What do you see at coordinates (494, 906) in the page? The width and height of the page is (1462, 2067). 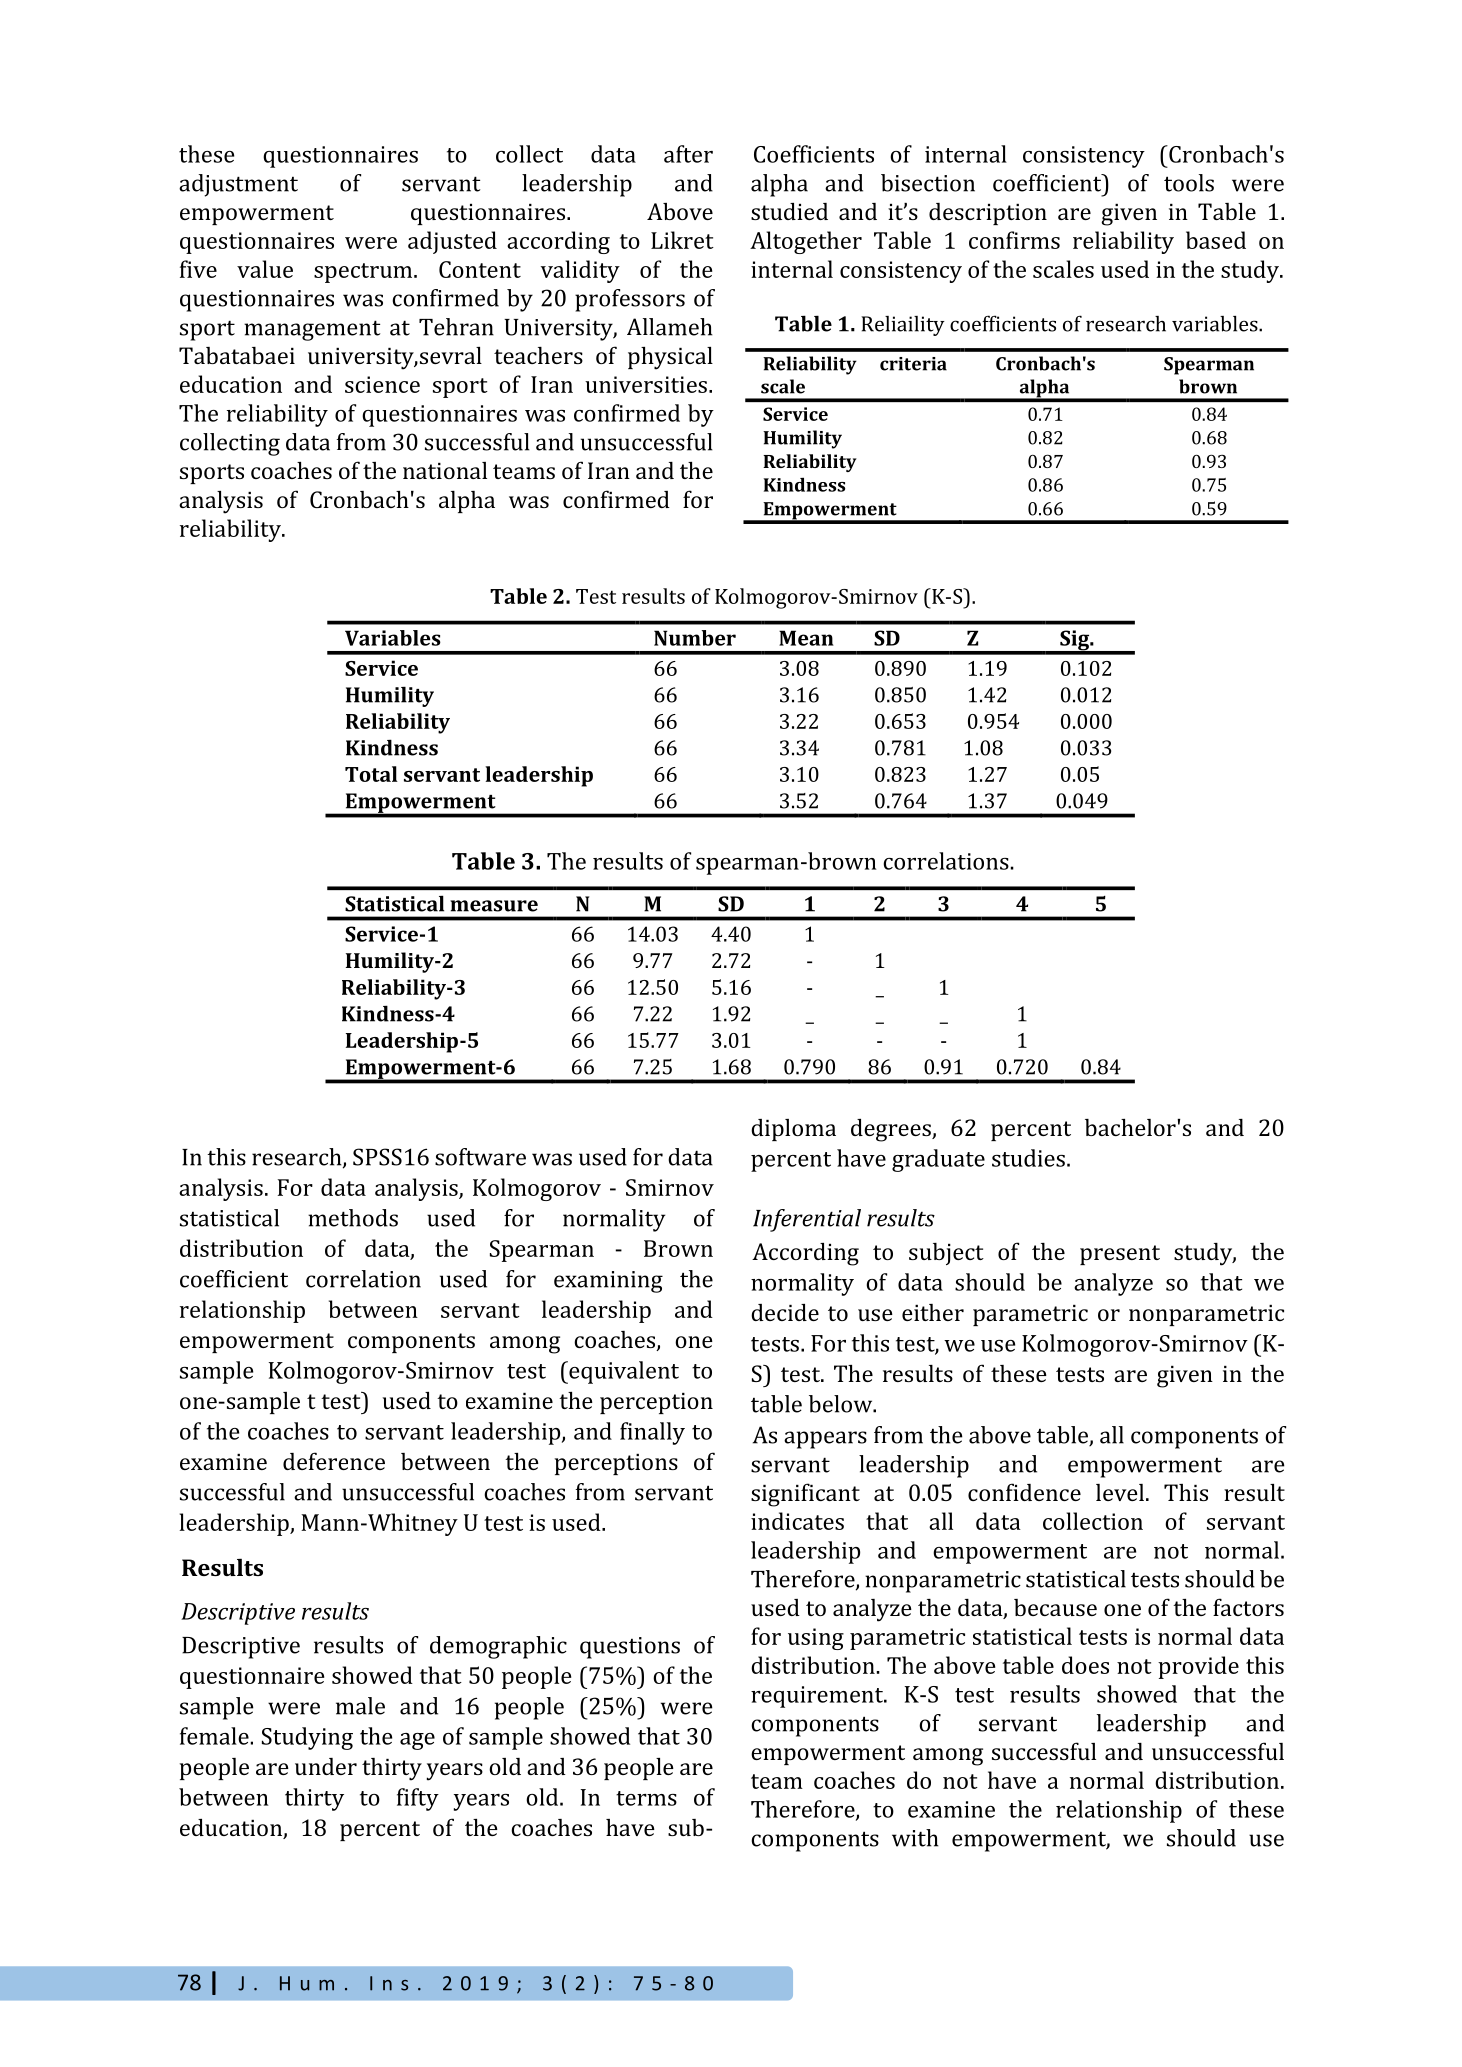 I see `measure` at bounding box center [494, 906].
